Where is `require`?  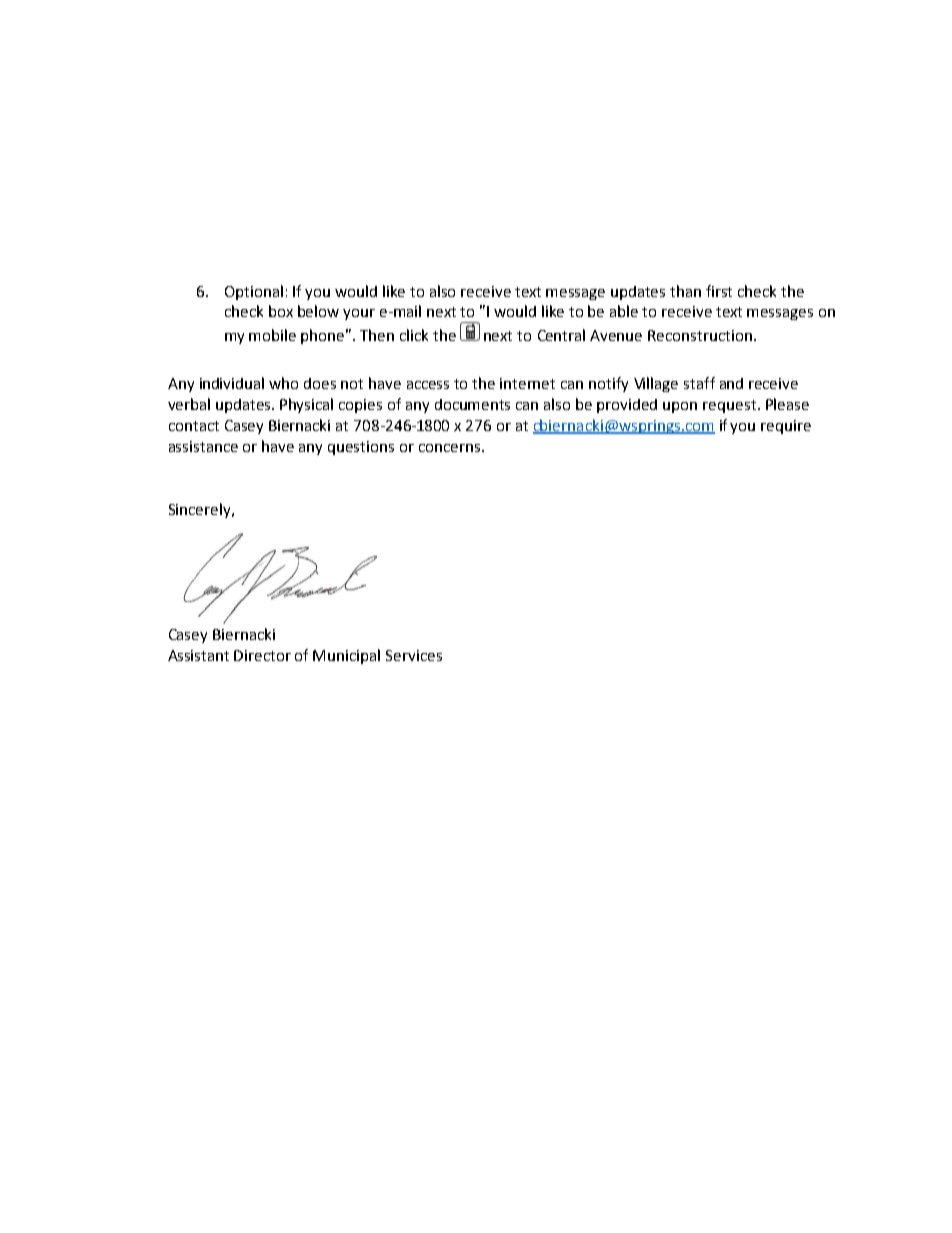 require is located at coordinates (786, 427).
